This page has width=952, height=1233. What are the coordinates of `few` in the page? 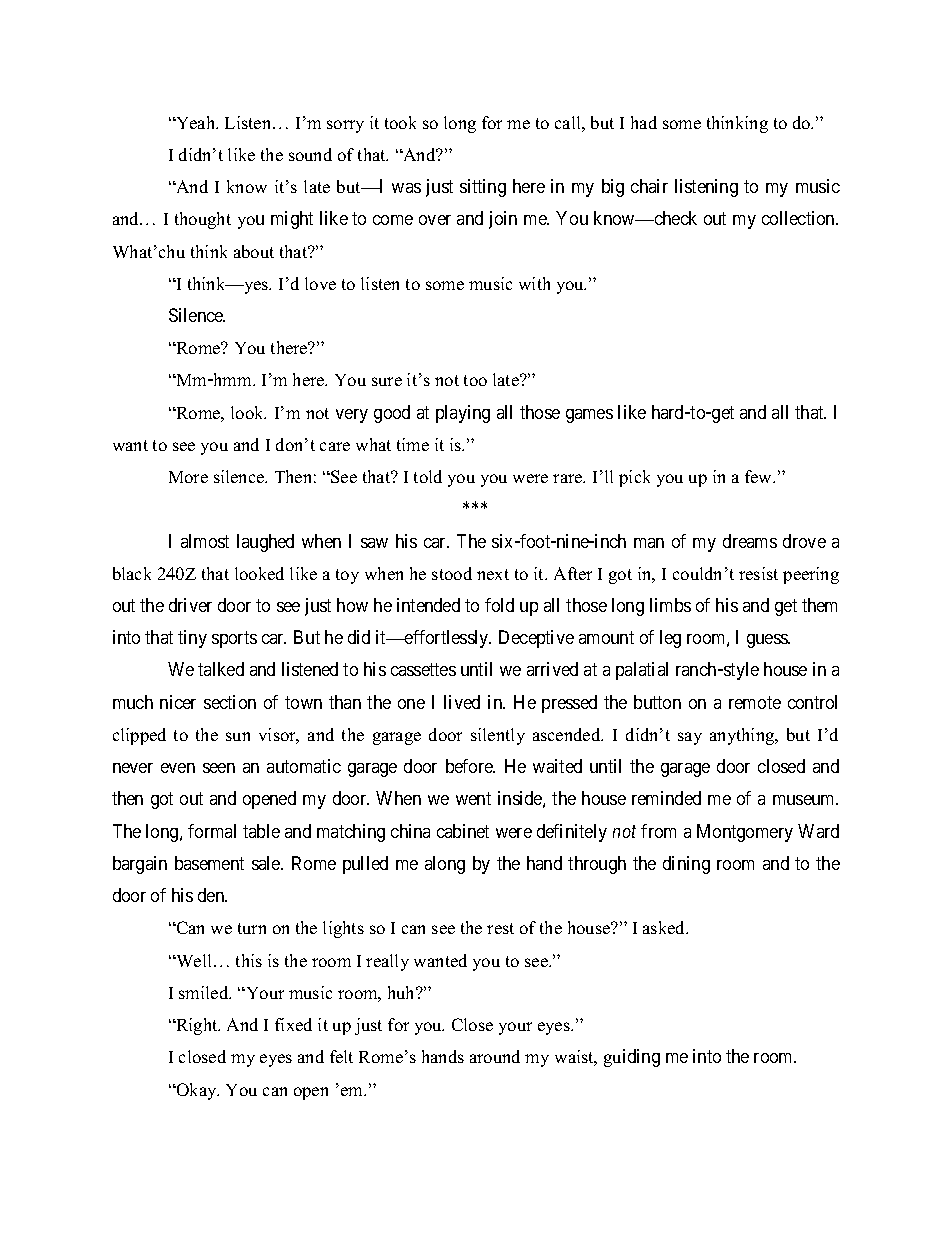 It's located at (760, 476).
